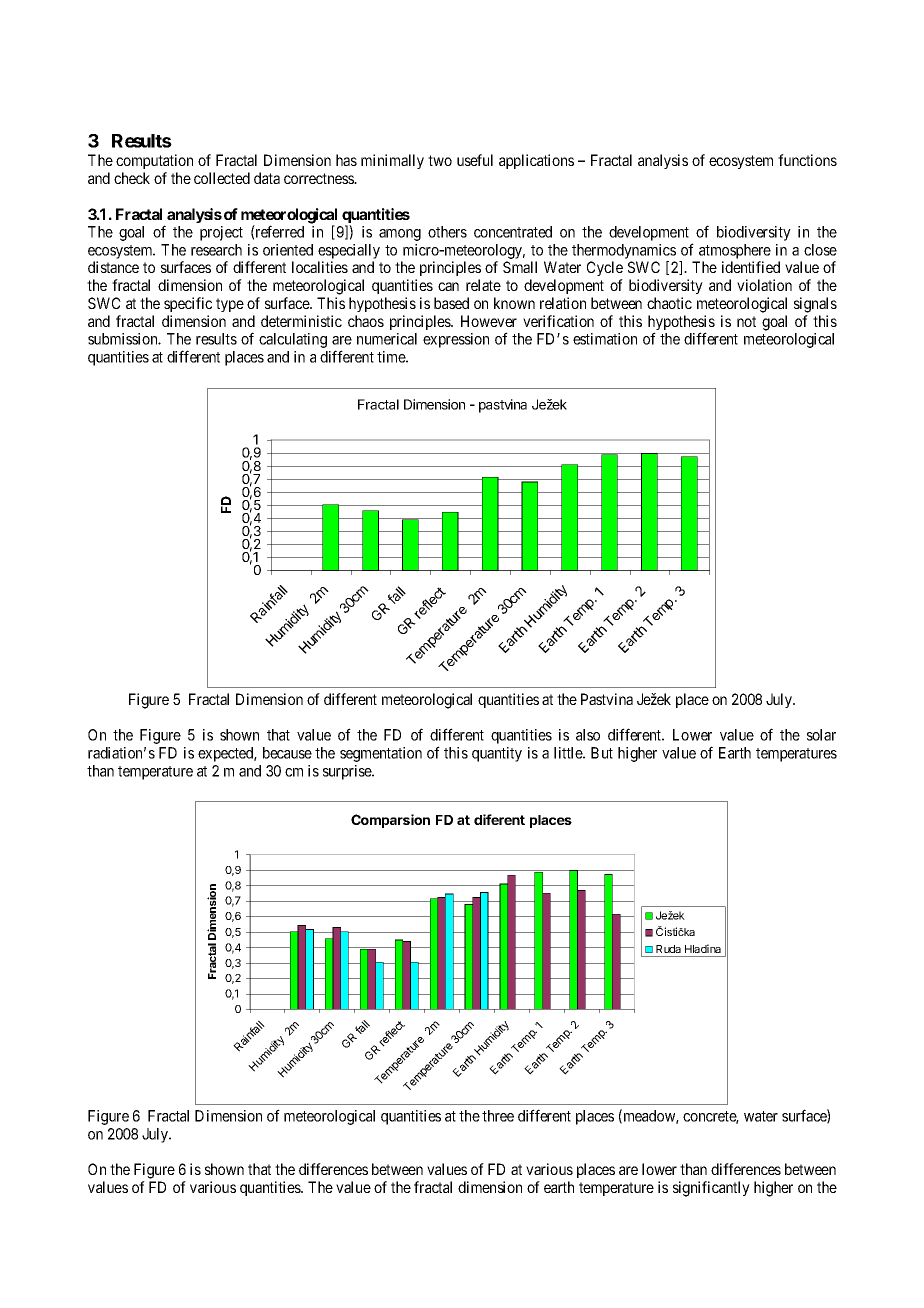 This page has height=1308, width=924. What do you see at coordinates (498, 1116) in the page?
I see `three` at bounding box center [498, 1116].
